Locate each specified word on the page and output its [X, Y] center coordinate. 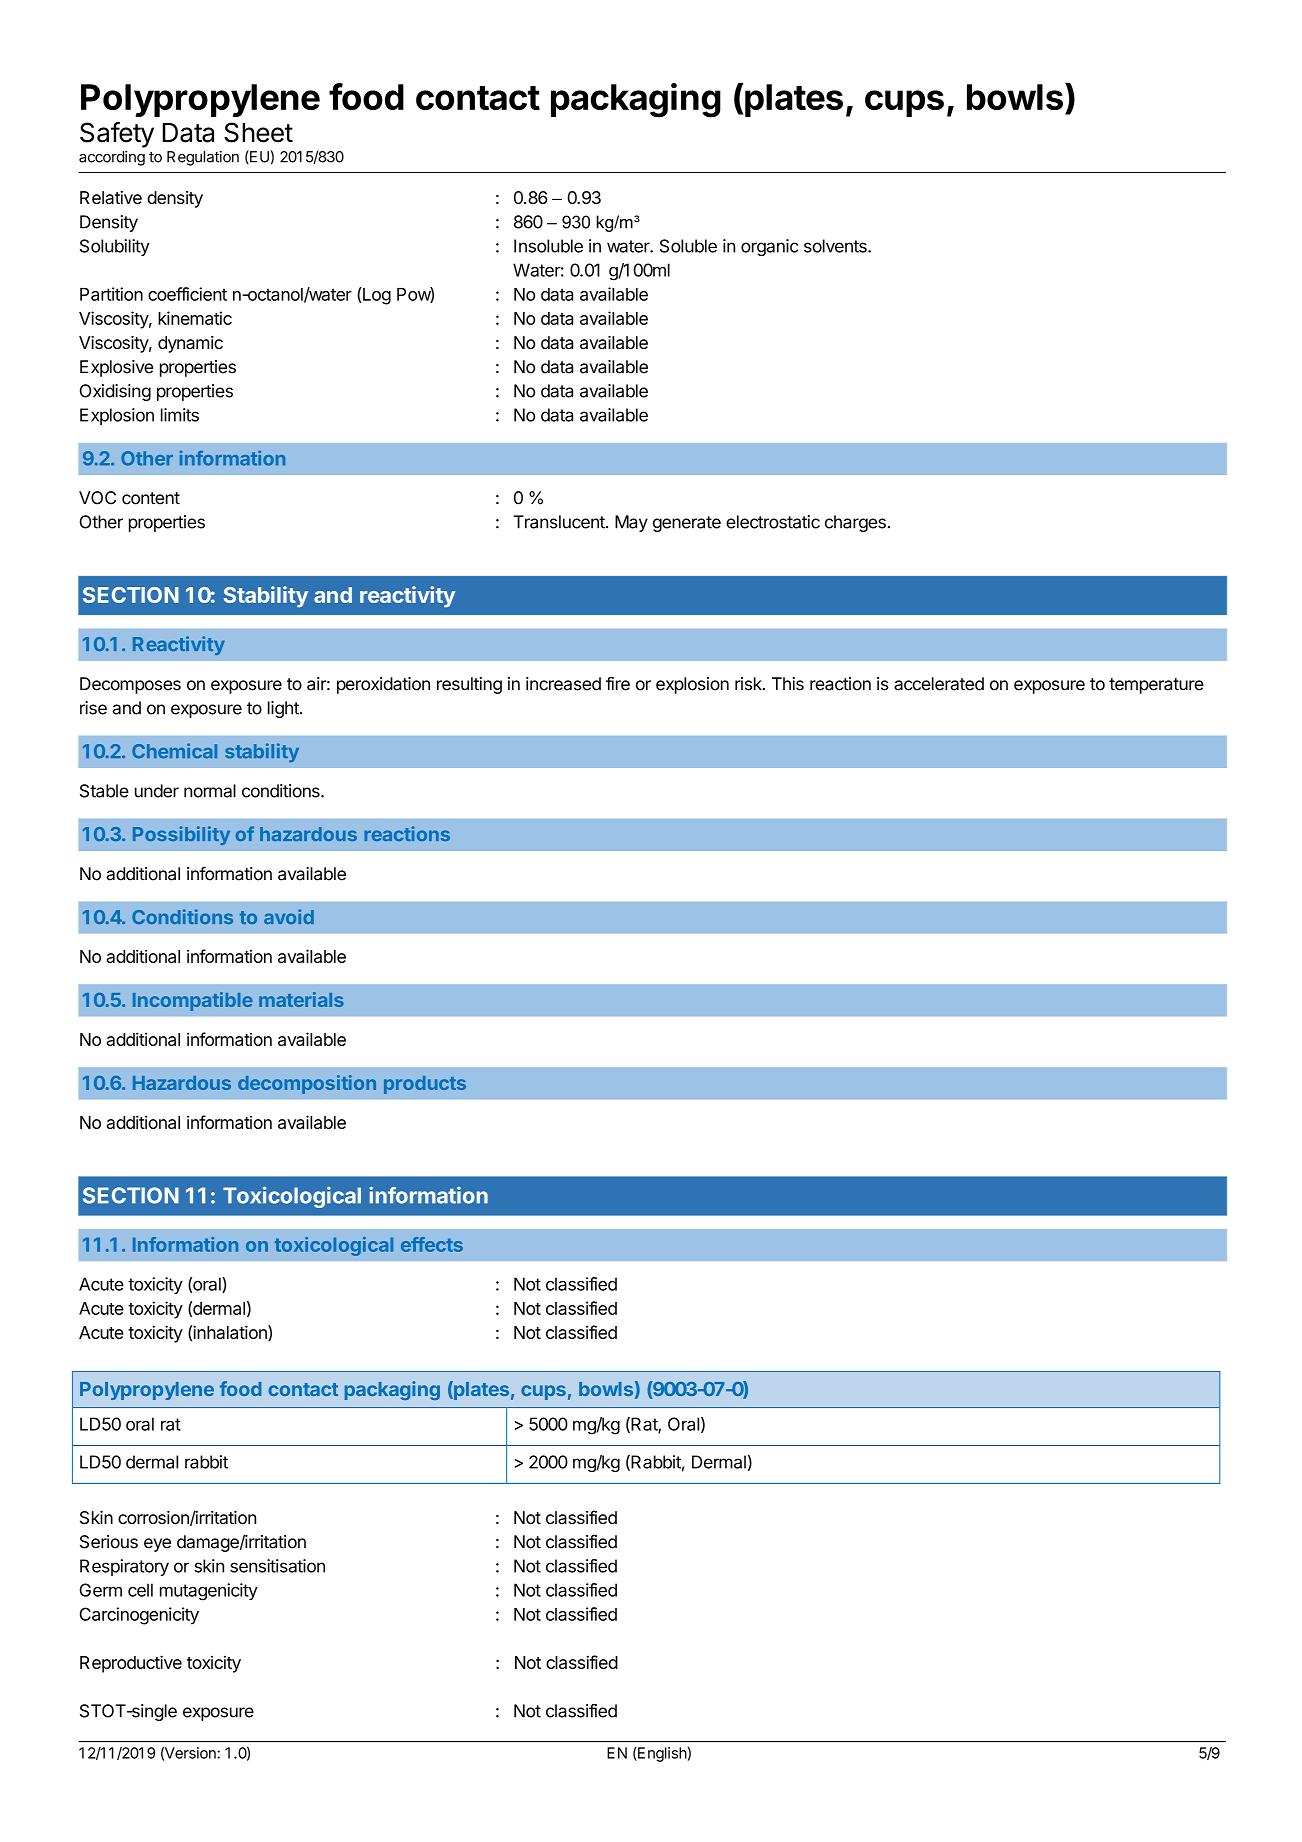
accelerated [939, 684]
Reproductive [131, 1664]
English [661, 1754]
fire [618, 683]
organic [769, 247]
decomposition [307, 1084]
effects [432, 1244]
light [284, 709]
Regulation [203, 158]
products [425, 1085]
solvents [836, 246]
